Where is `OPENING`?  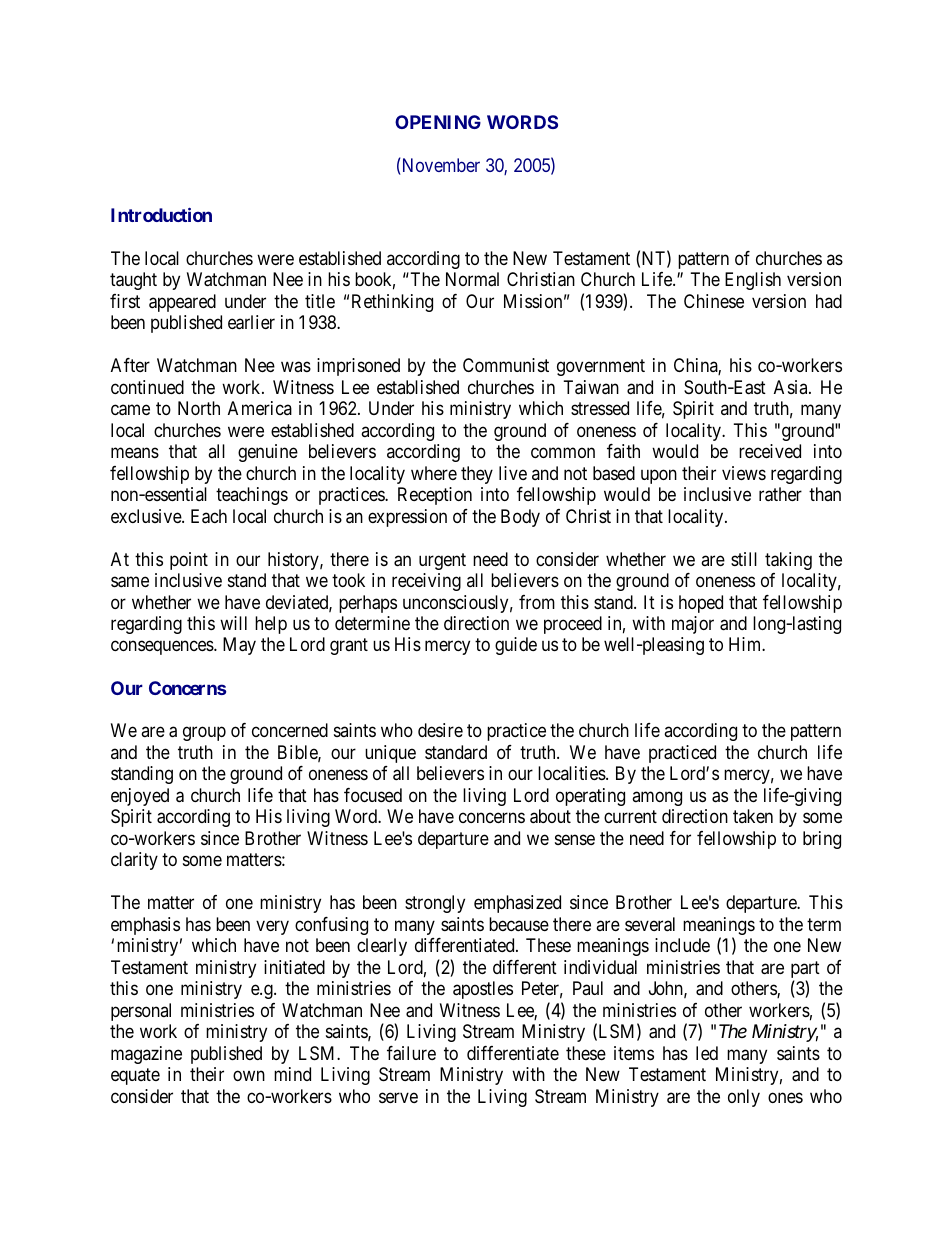 OPENING is located at coordinates (438, 122).
